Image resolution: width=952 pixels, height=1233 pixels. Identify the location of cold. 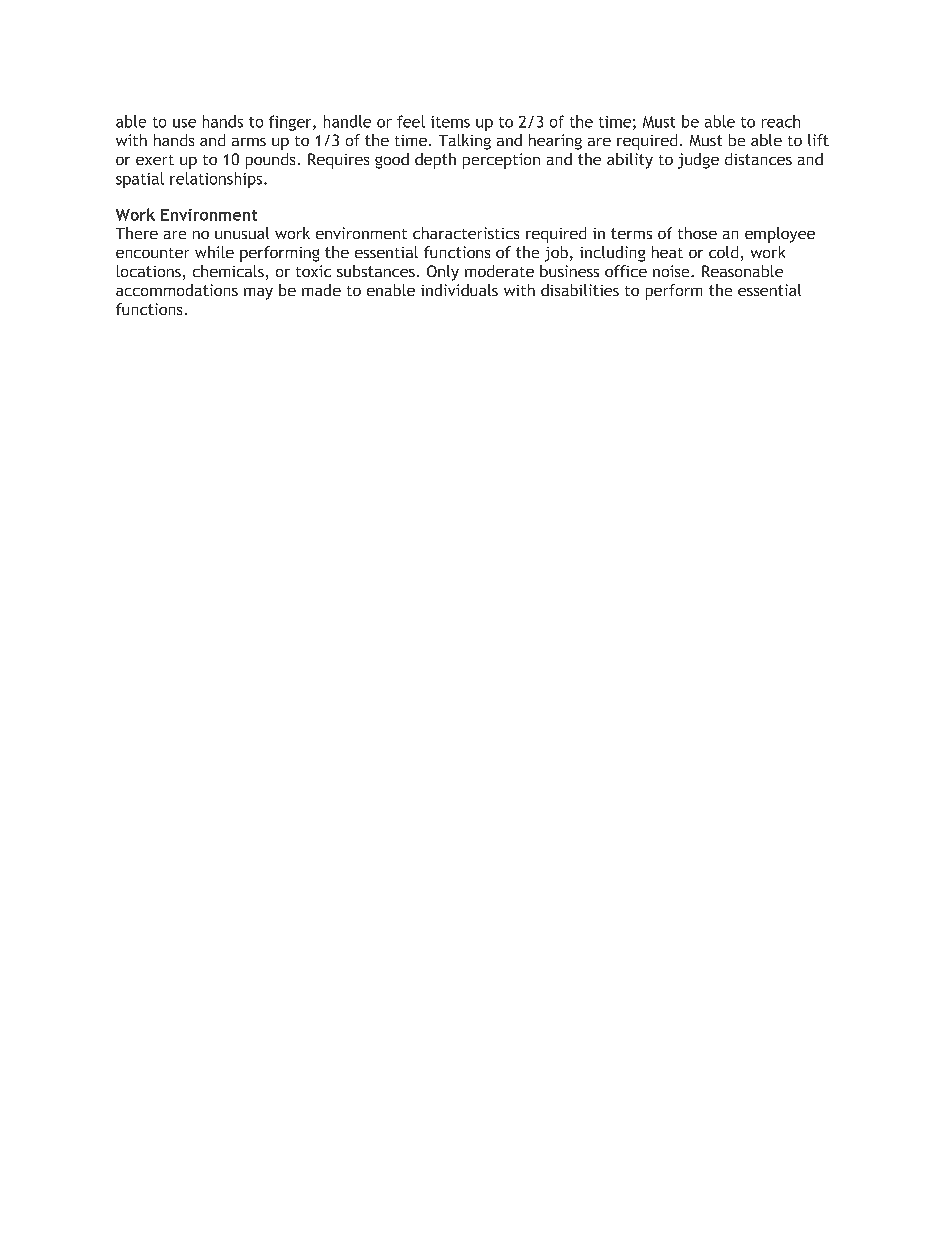
(723, 252).
